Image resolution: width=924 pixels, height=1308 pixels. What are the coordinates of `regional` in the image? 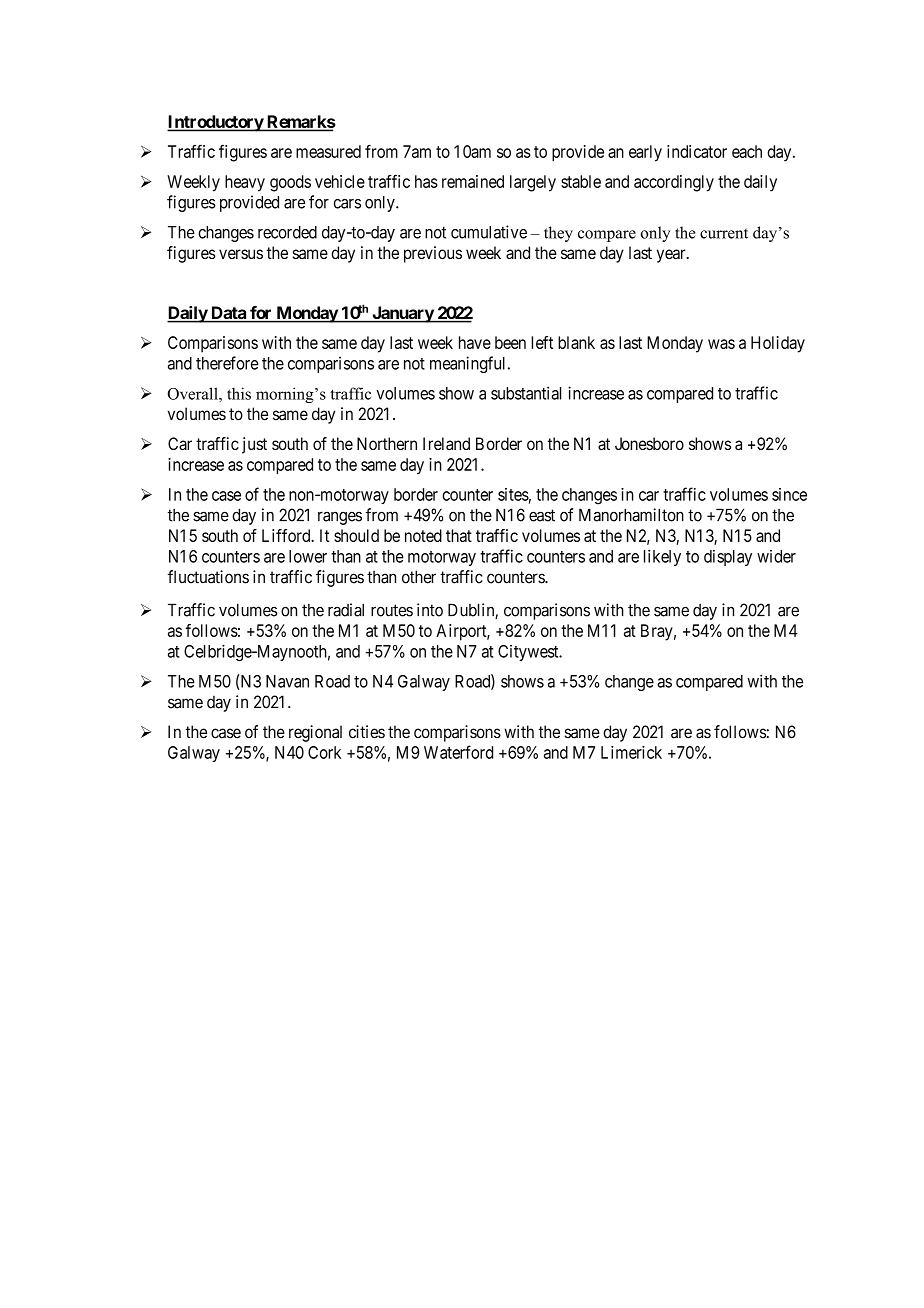 It's located at (315, 733).
